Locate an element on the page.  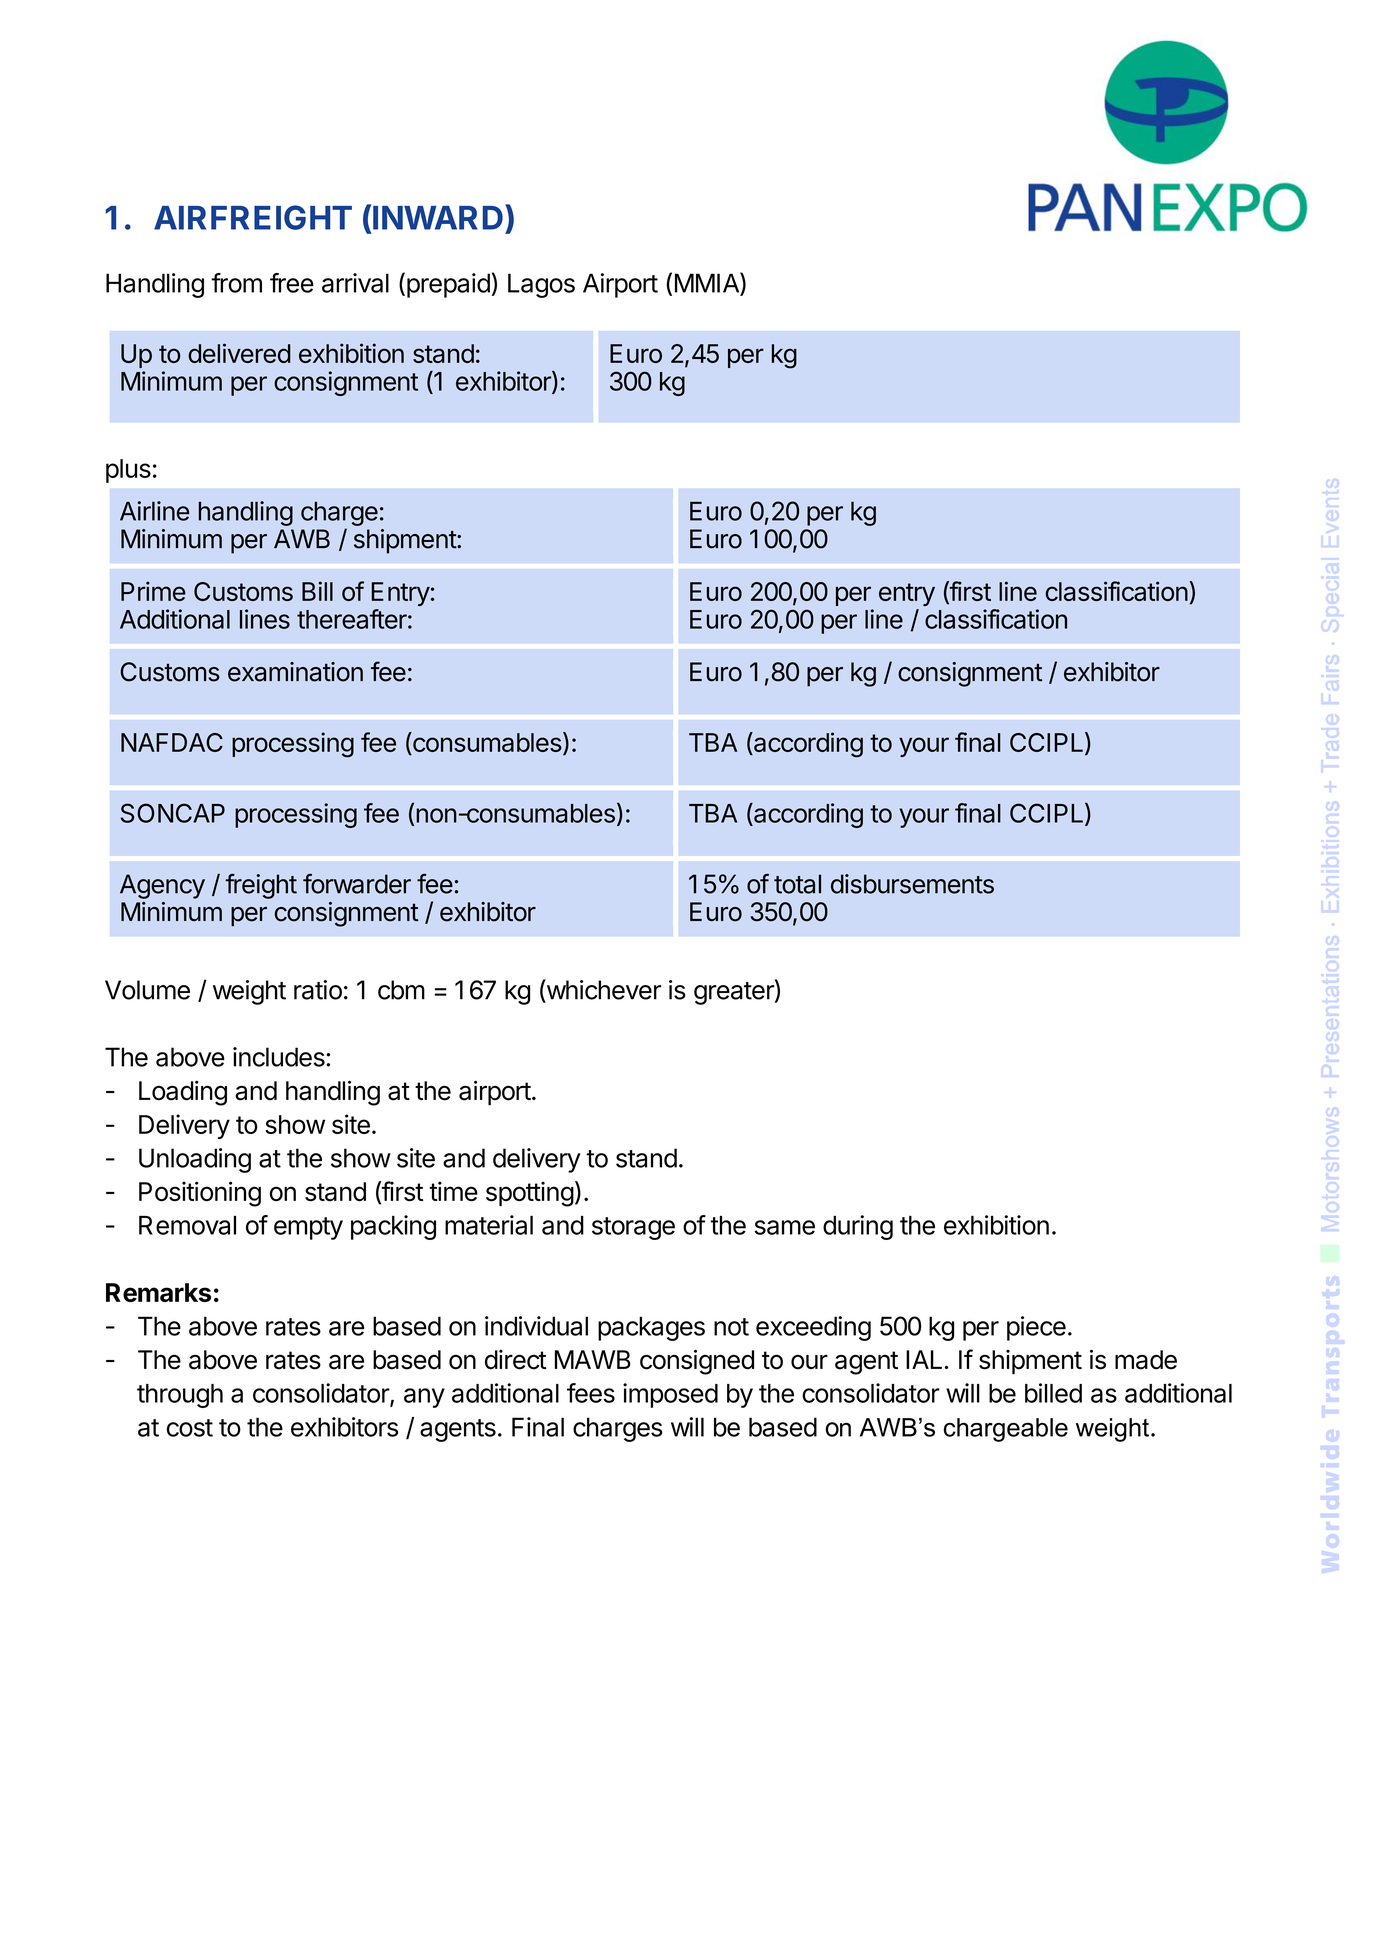
imposed is located at coordinates (670, 1395).
